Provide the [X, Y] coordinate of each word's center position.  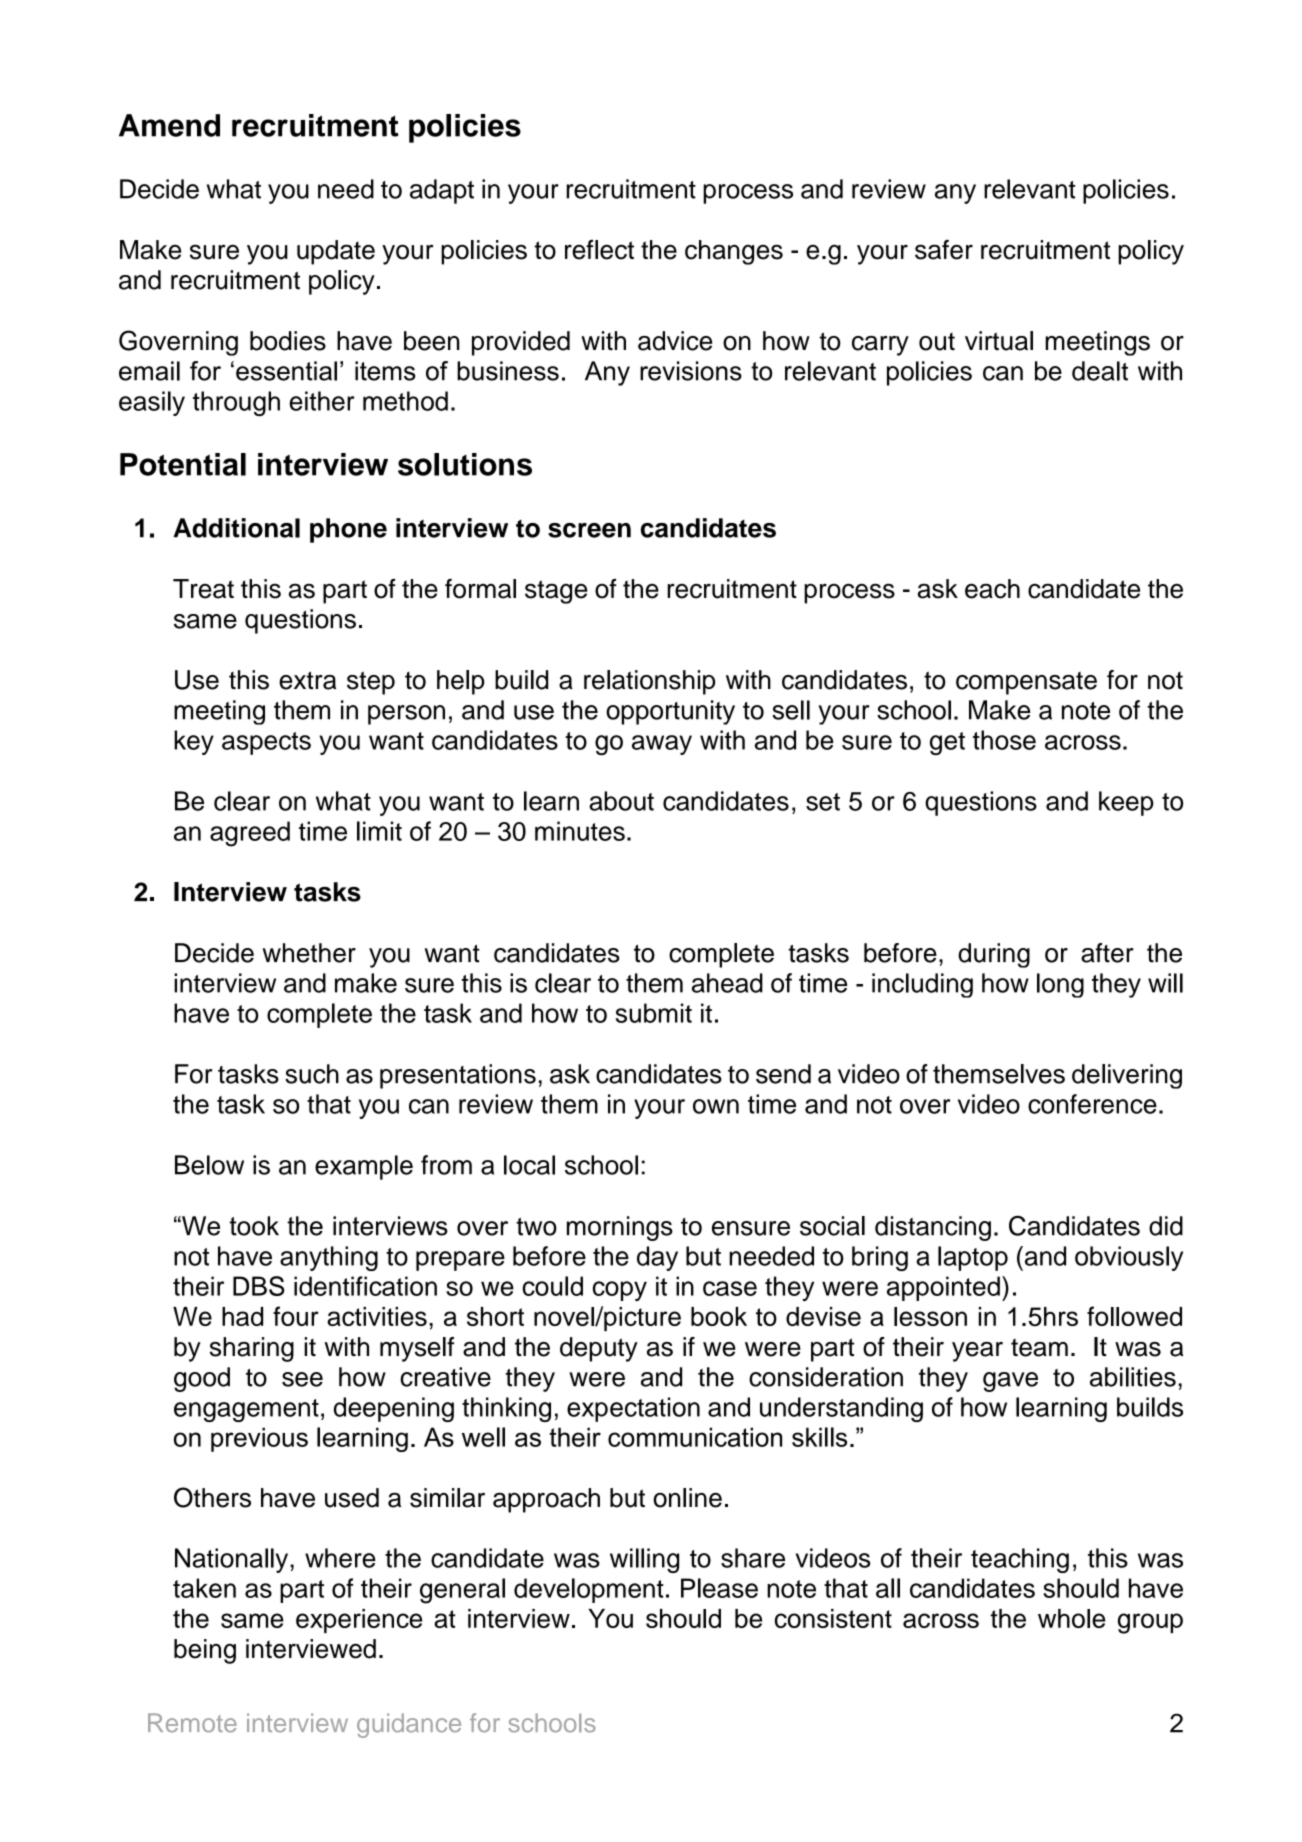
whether [309, 953]
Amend [169, 125]
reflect [599, 250]
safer [944, 250]
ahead [727, 983]
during [994, 955]
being [205, 1651]
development [589, 1590]
